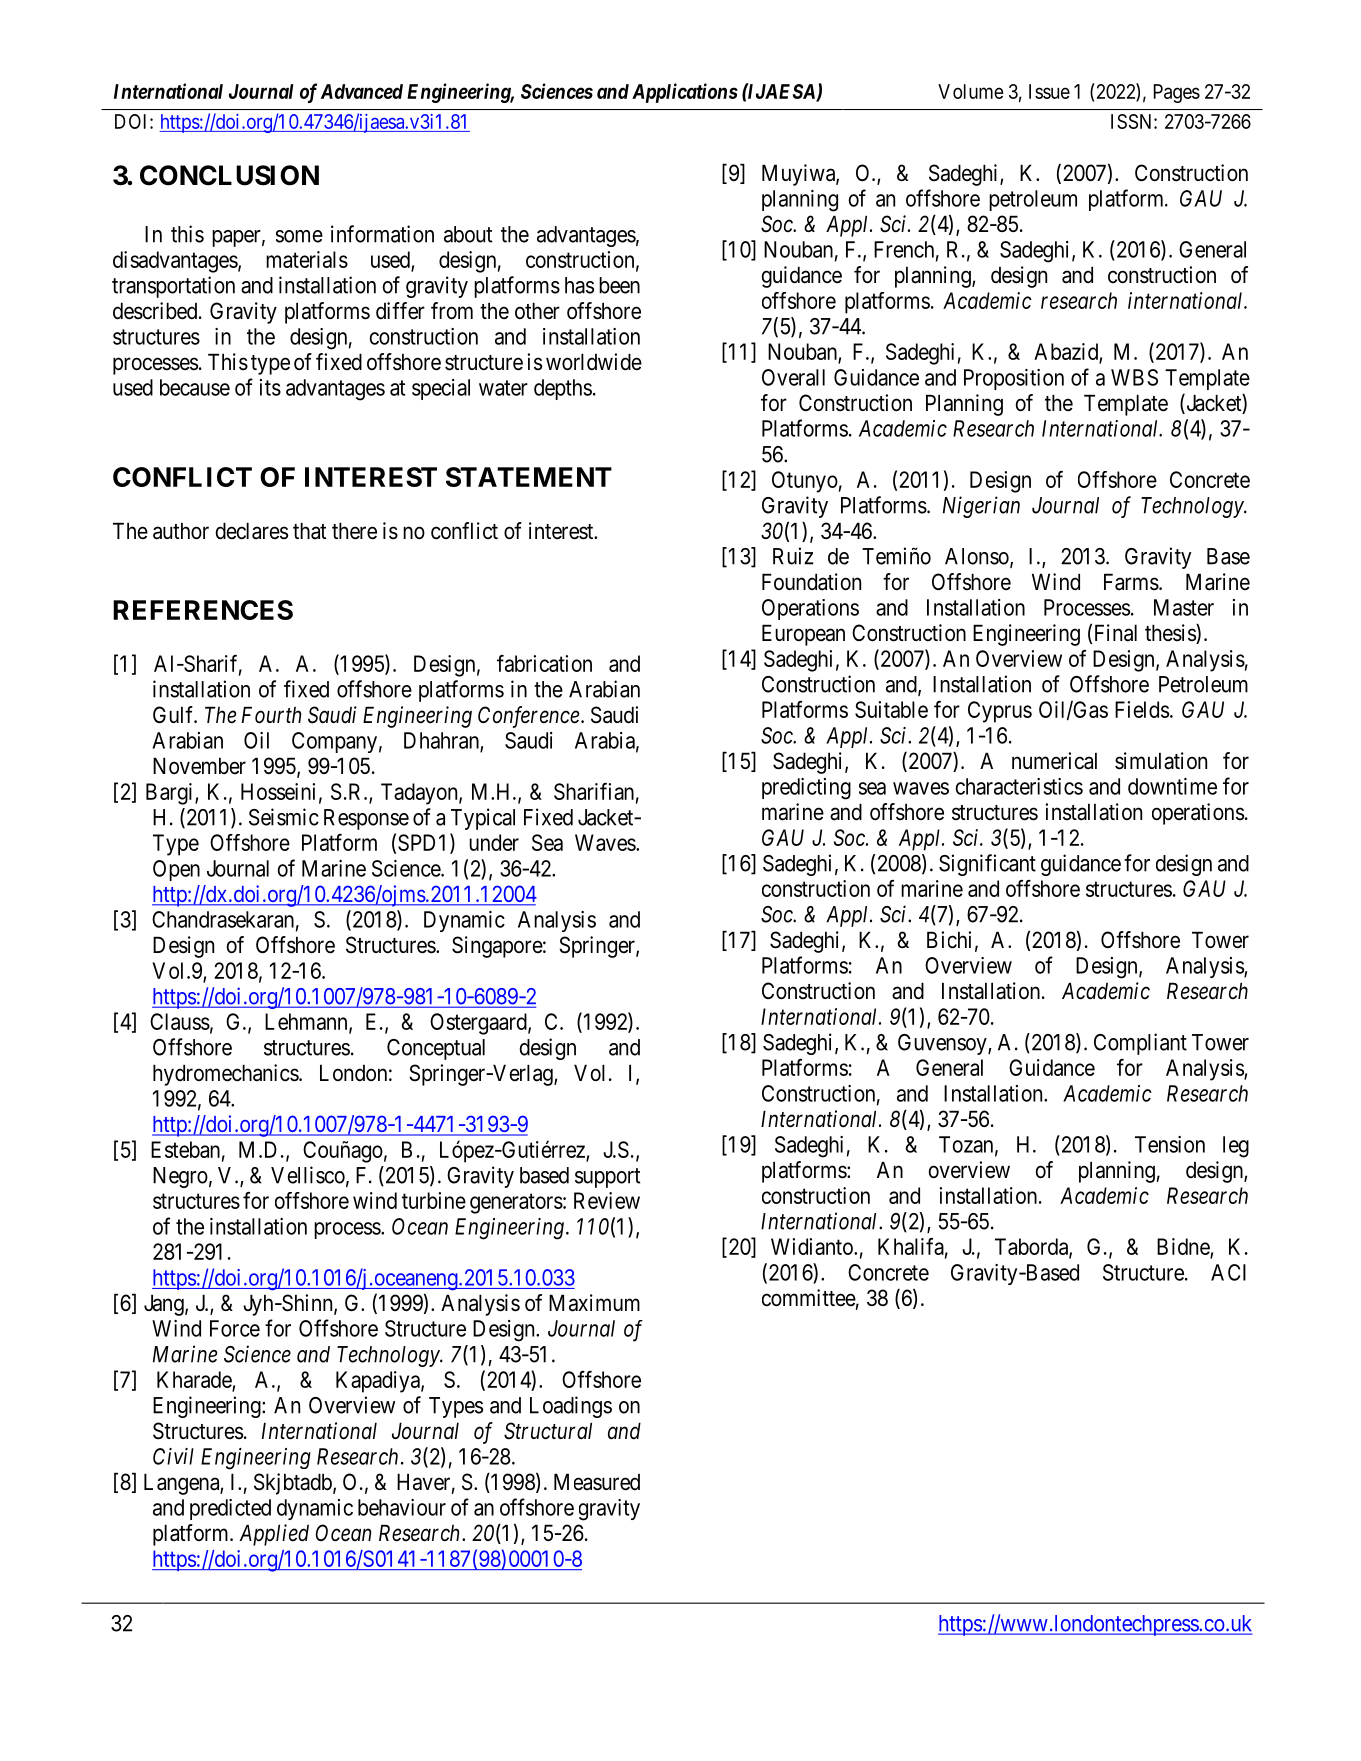  I want to click on Tension, so click(1170, 1144).
